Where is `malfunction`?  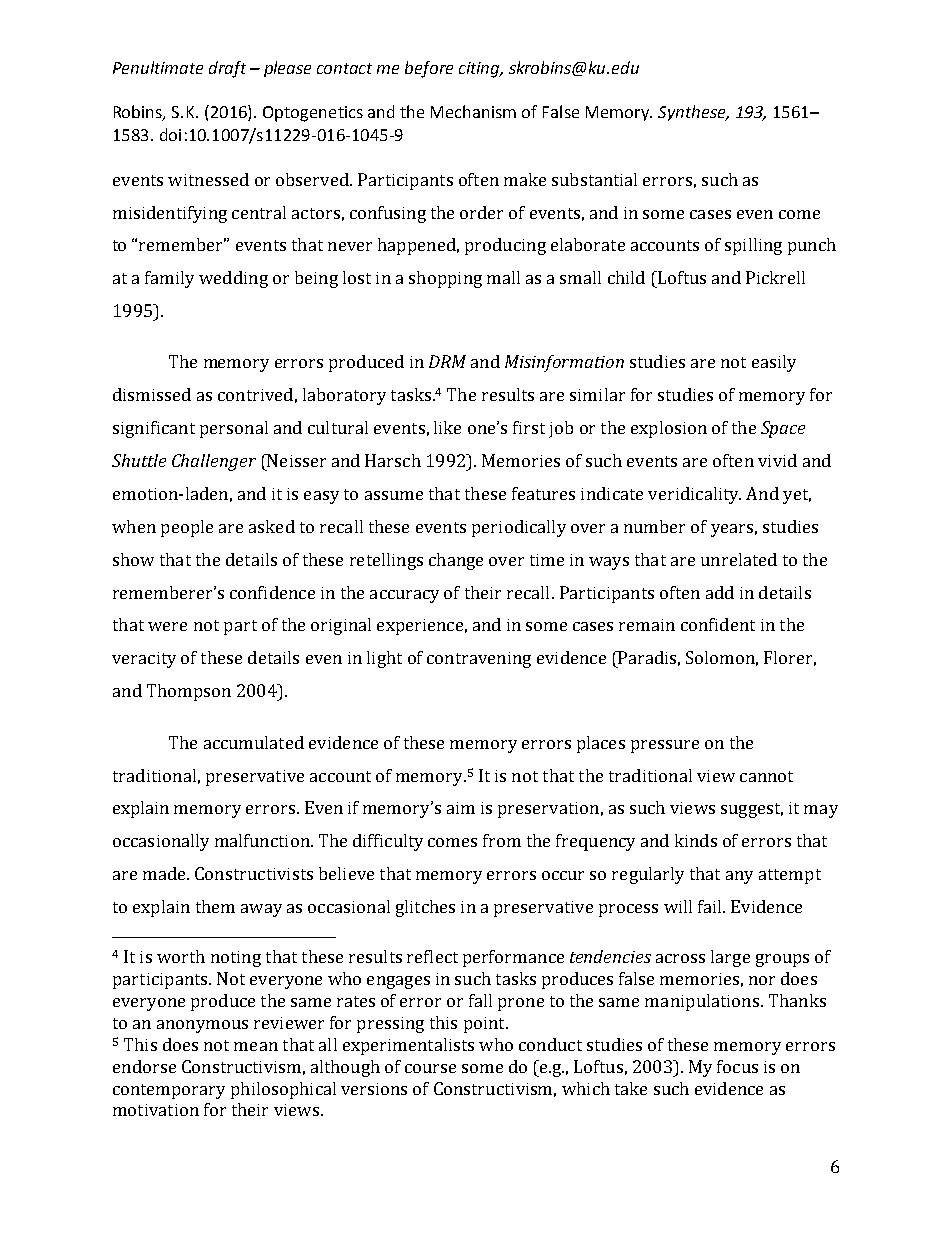 malfunction is located at coordinates (263, 840).
